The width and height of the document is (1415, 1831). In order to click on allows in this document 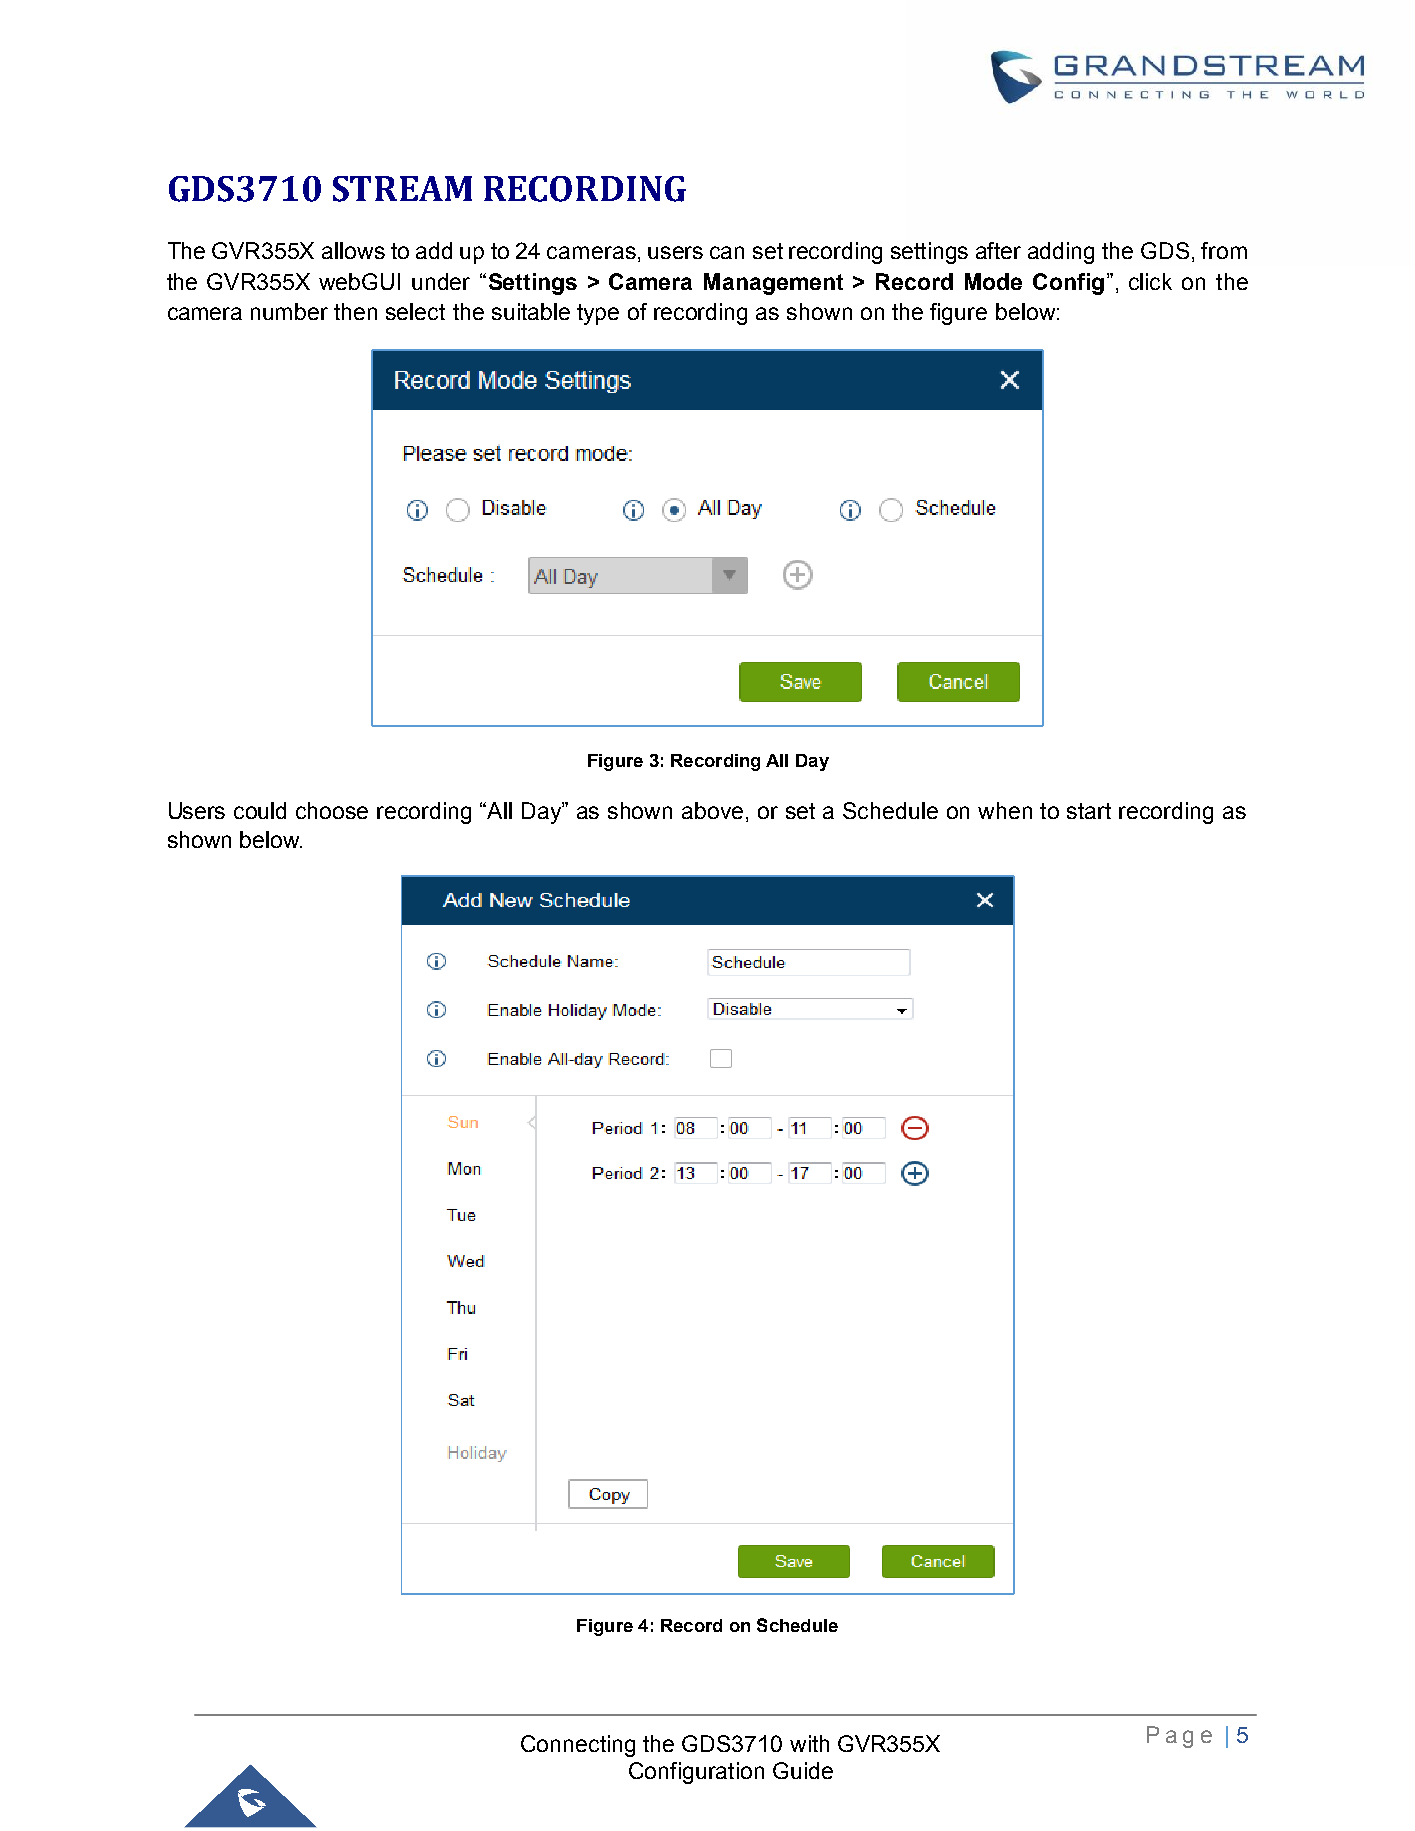, I will do `click(353, 250)`.
